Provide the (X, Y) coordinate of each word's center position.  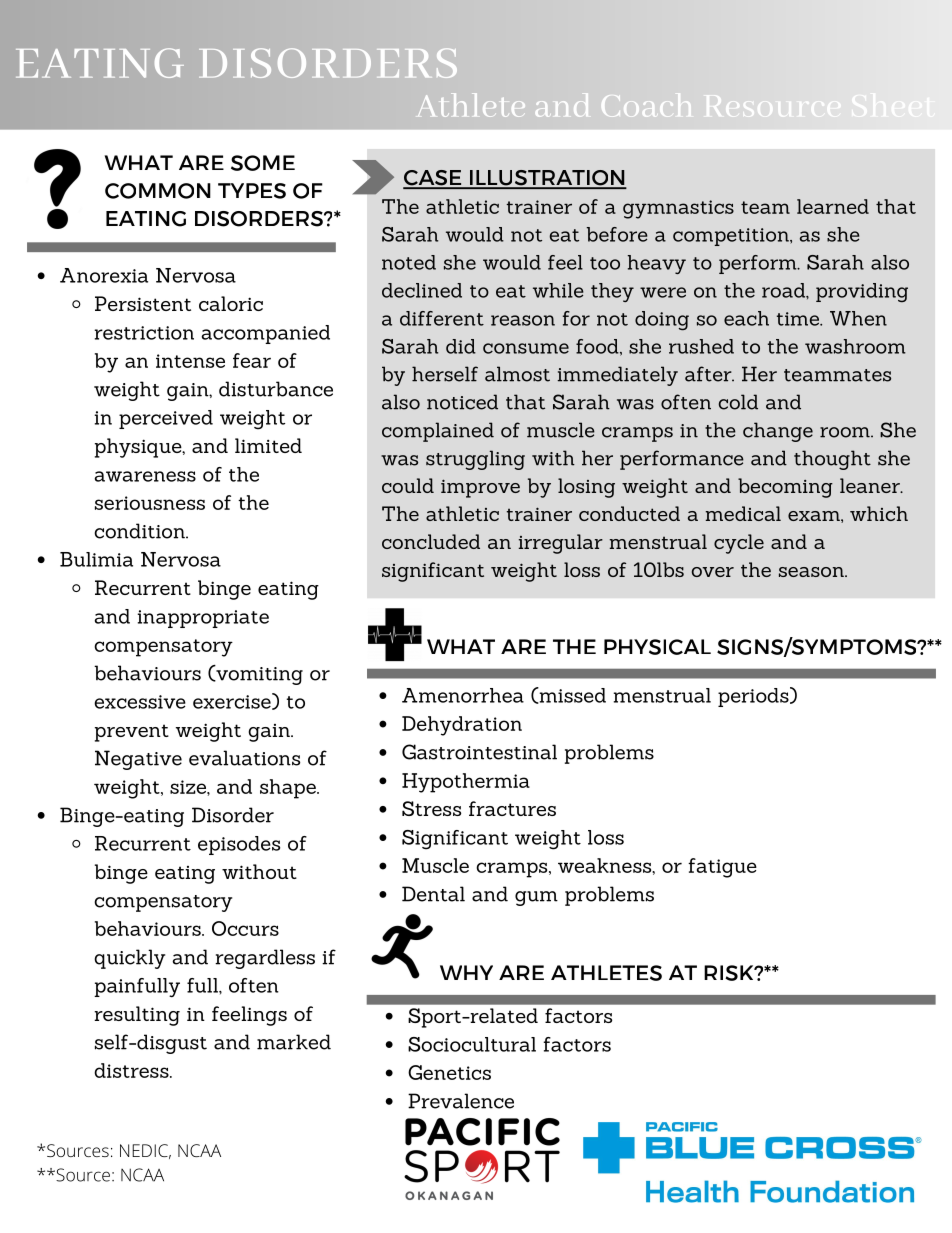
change (778, 432)
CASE (433, 179)
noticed (462, 402)
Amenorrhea (463, 695)
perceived (166, 419)
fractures (512, 808)
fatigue (722, 868)
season (812, 572)
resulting (137, 1016)
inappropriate (203, 619)
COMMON (158, 191)
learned (833, 206)
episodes (239, 845)
